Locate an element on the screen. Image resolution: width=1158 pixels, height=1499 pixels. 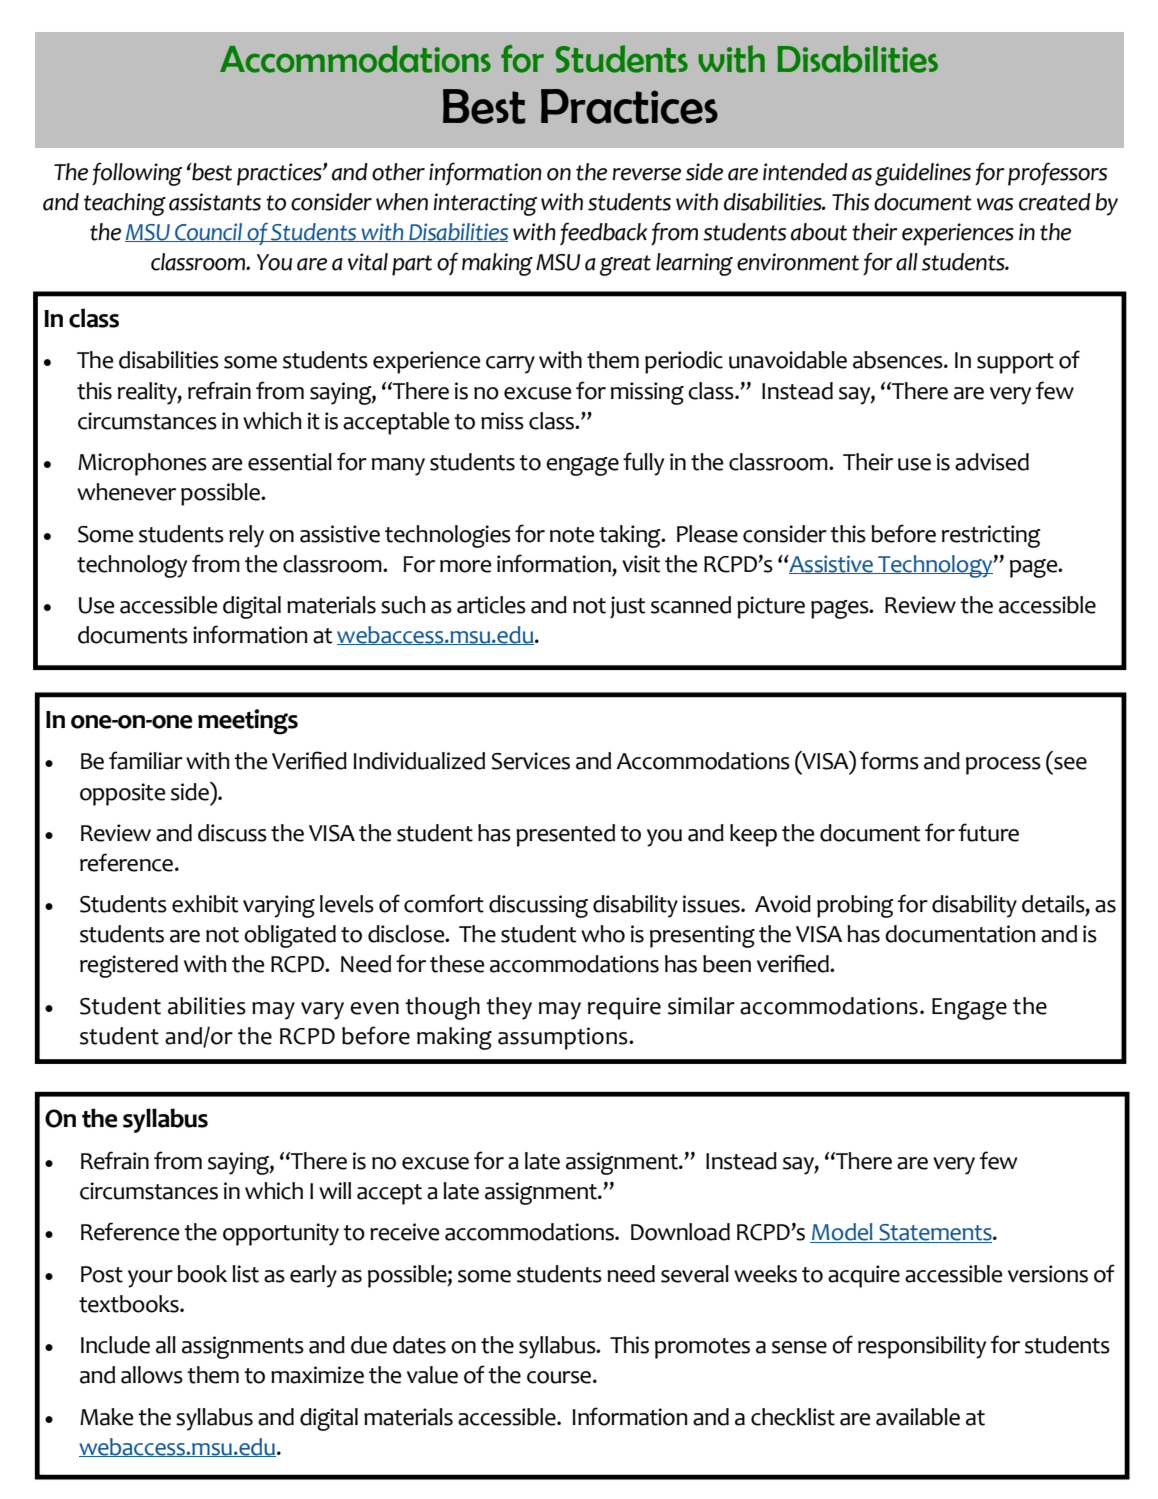
probing is located at coordinates (855, 906).
